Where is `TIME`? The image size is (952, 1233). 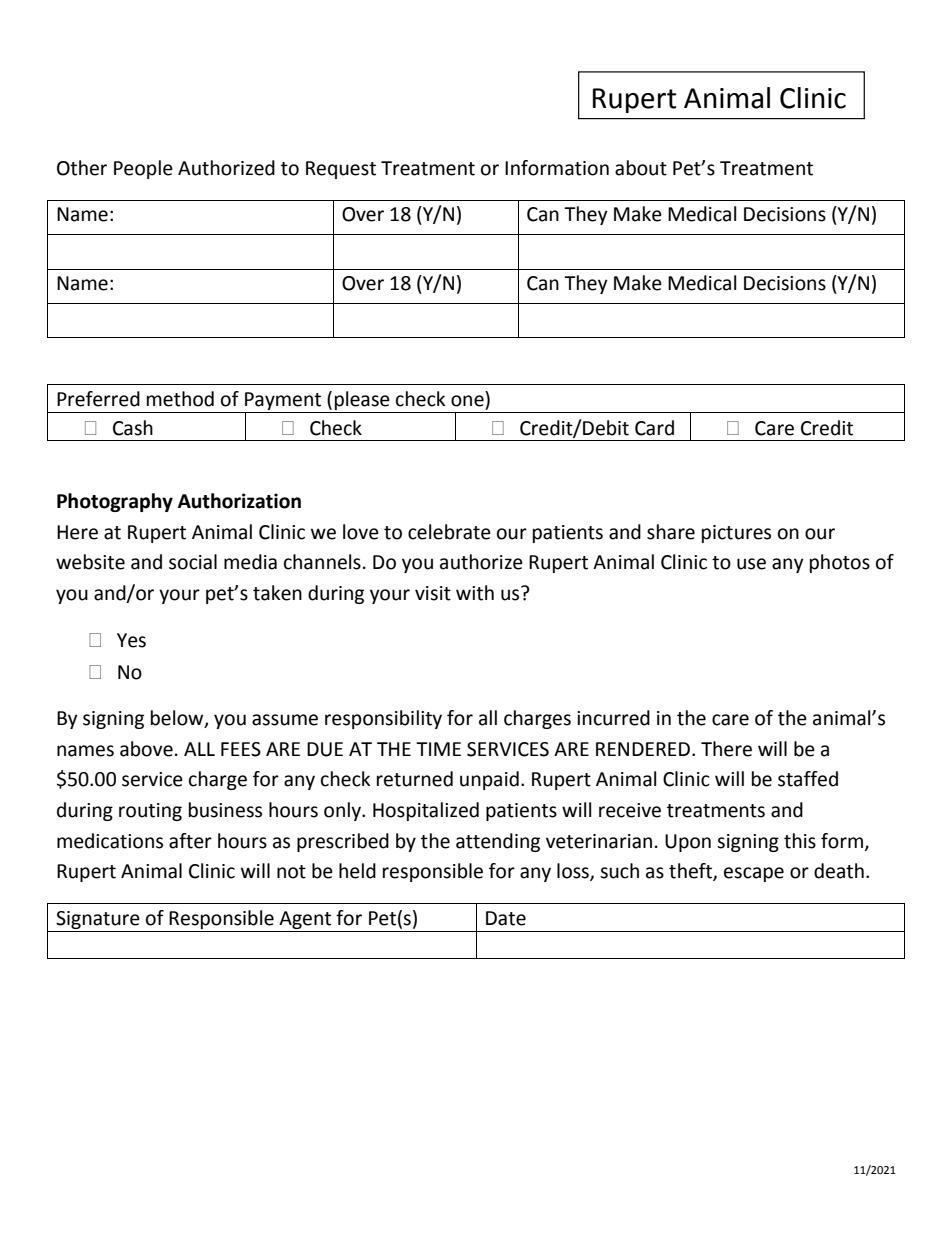
TIME is located at coordinates (438, 749).
